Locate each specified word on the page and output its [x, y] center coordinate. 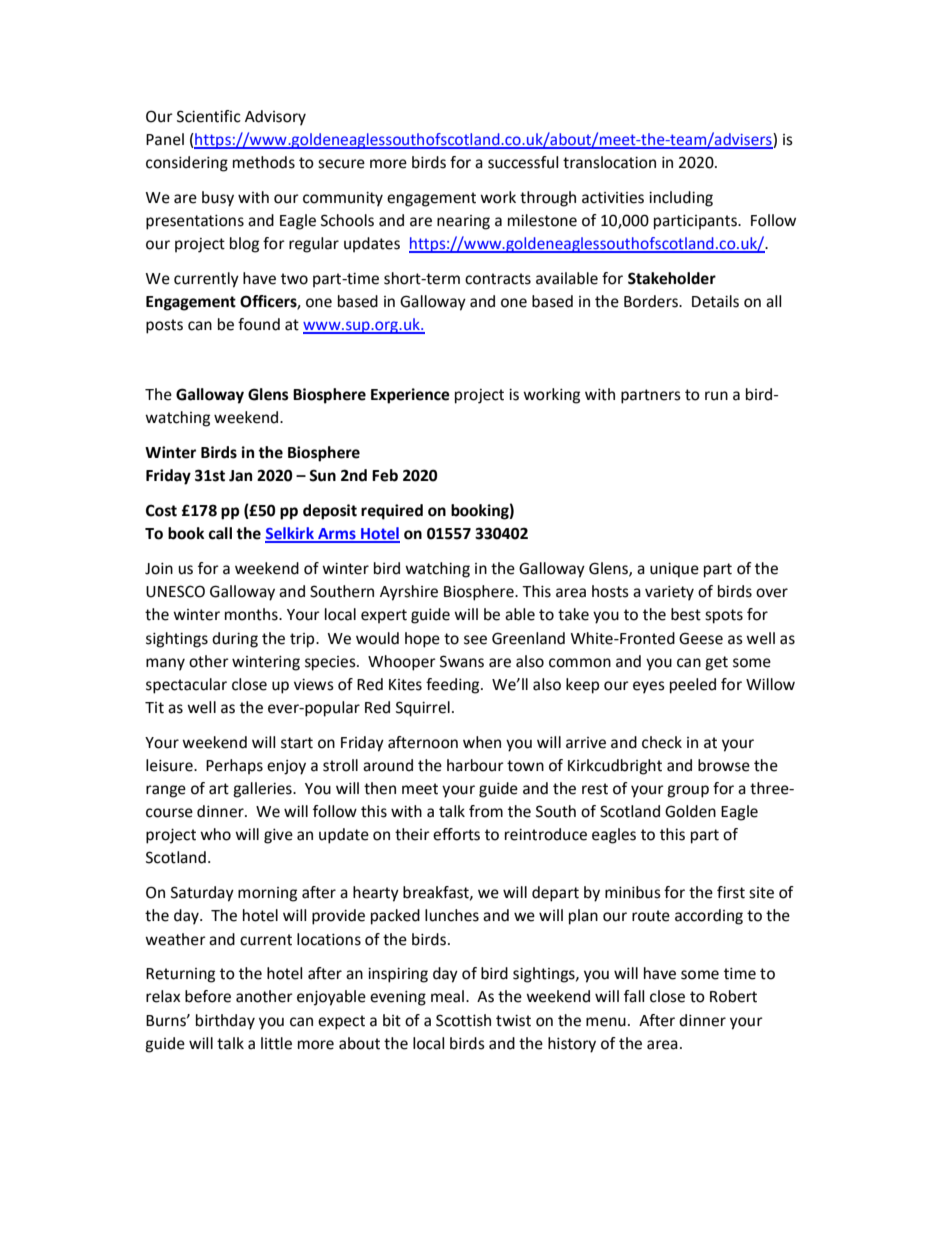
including [681, 199]
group [688, 791]
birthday [225, 1022]
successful [523, 162]
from [486, 811]
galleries [263, 790]
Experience [410, 396]
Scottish [463, 1020]
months [252, 614]
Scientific [209, 116]
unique [674, 570]
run [716, 396]
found [259, 324]
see [475, 640]
